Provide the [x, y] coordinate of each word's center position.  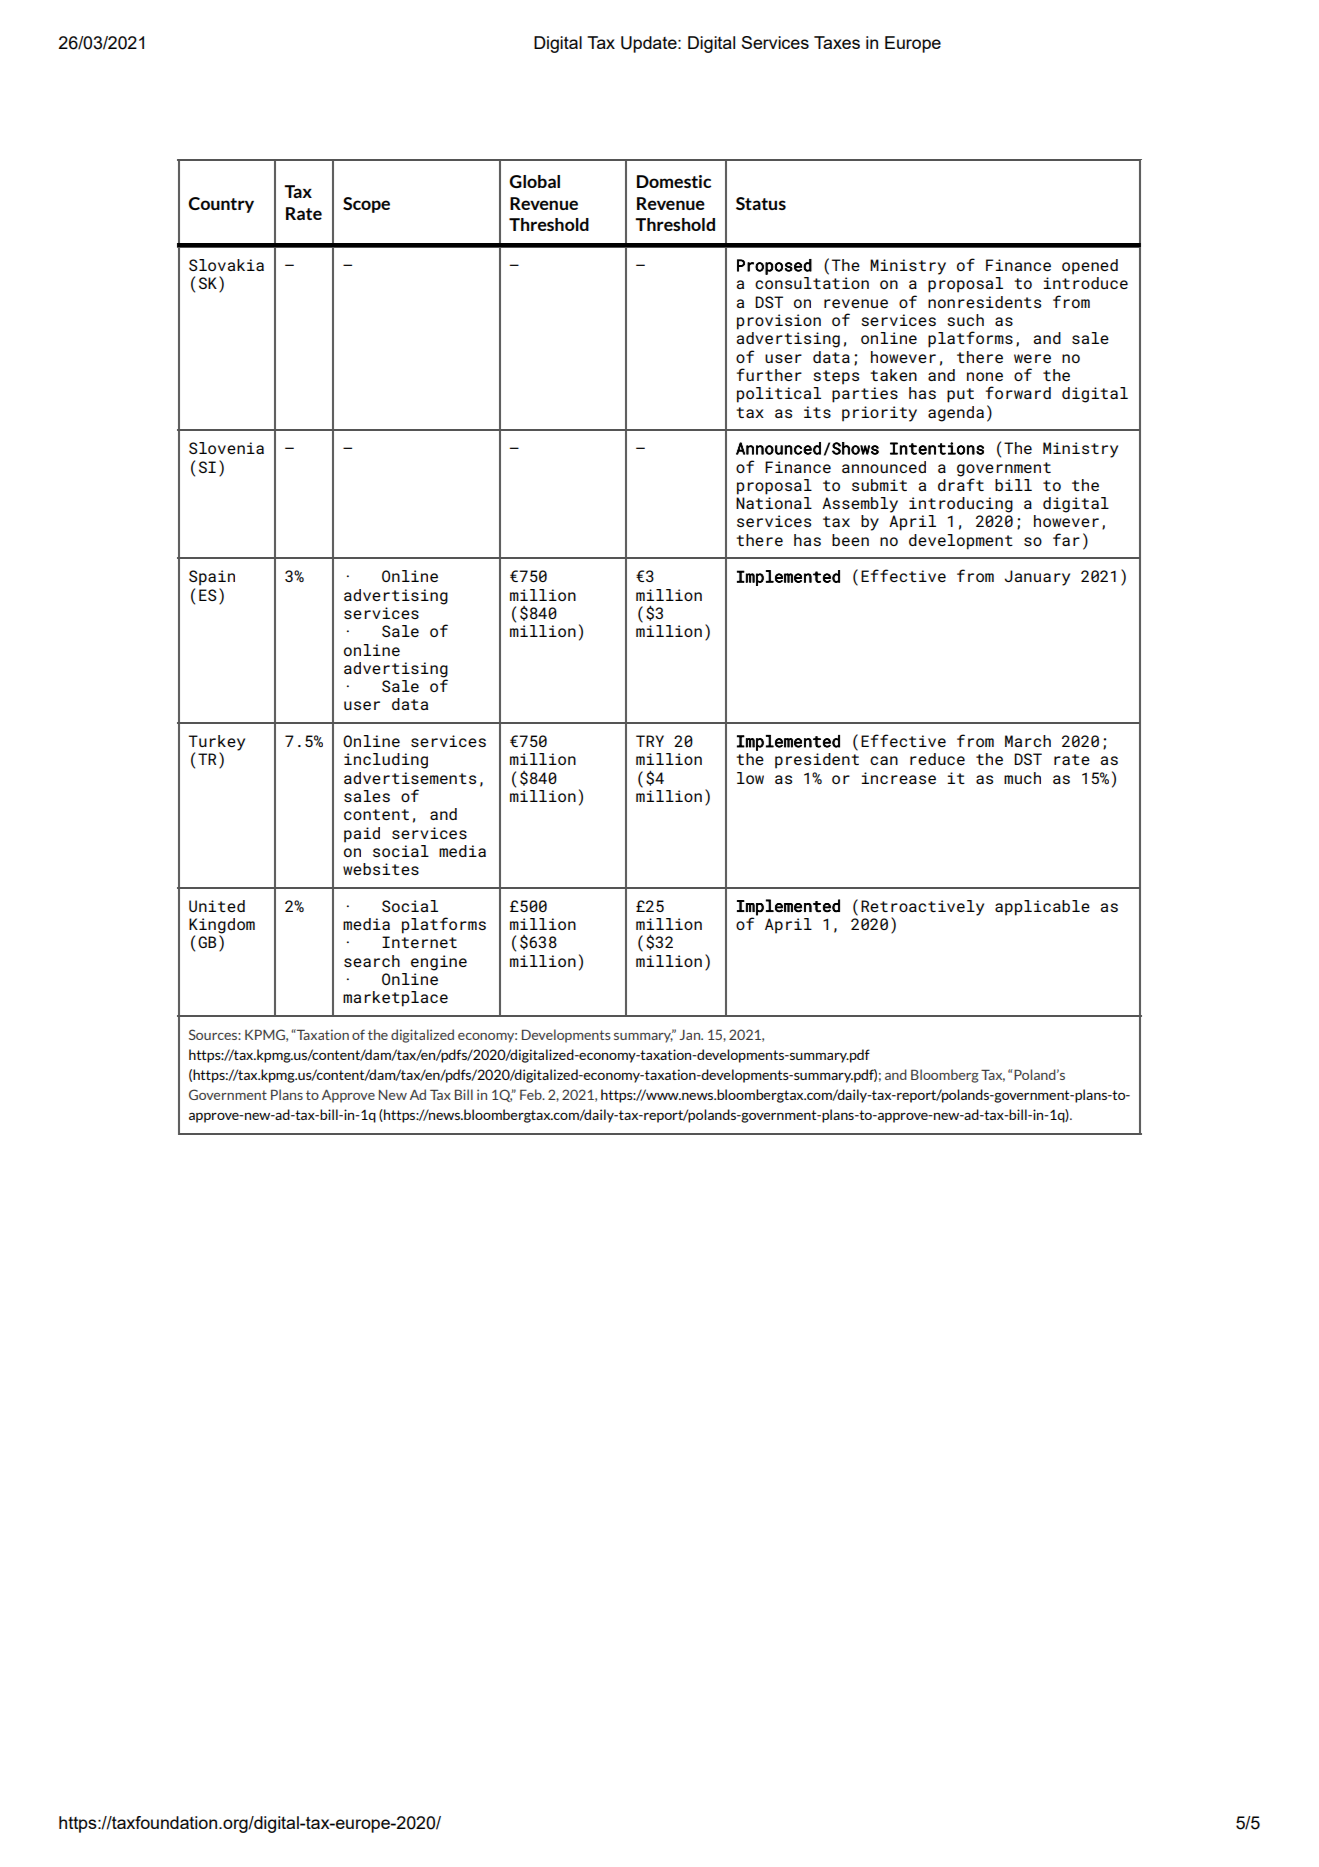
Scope [366, 205]
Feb [532, 1094]
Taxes [837, 42]
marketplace [395, 999]
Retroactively [922, 909]
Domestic [674, 181]
